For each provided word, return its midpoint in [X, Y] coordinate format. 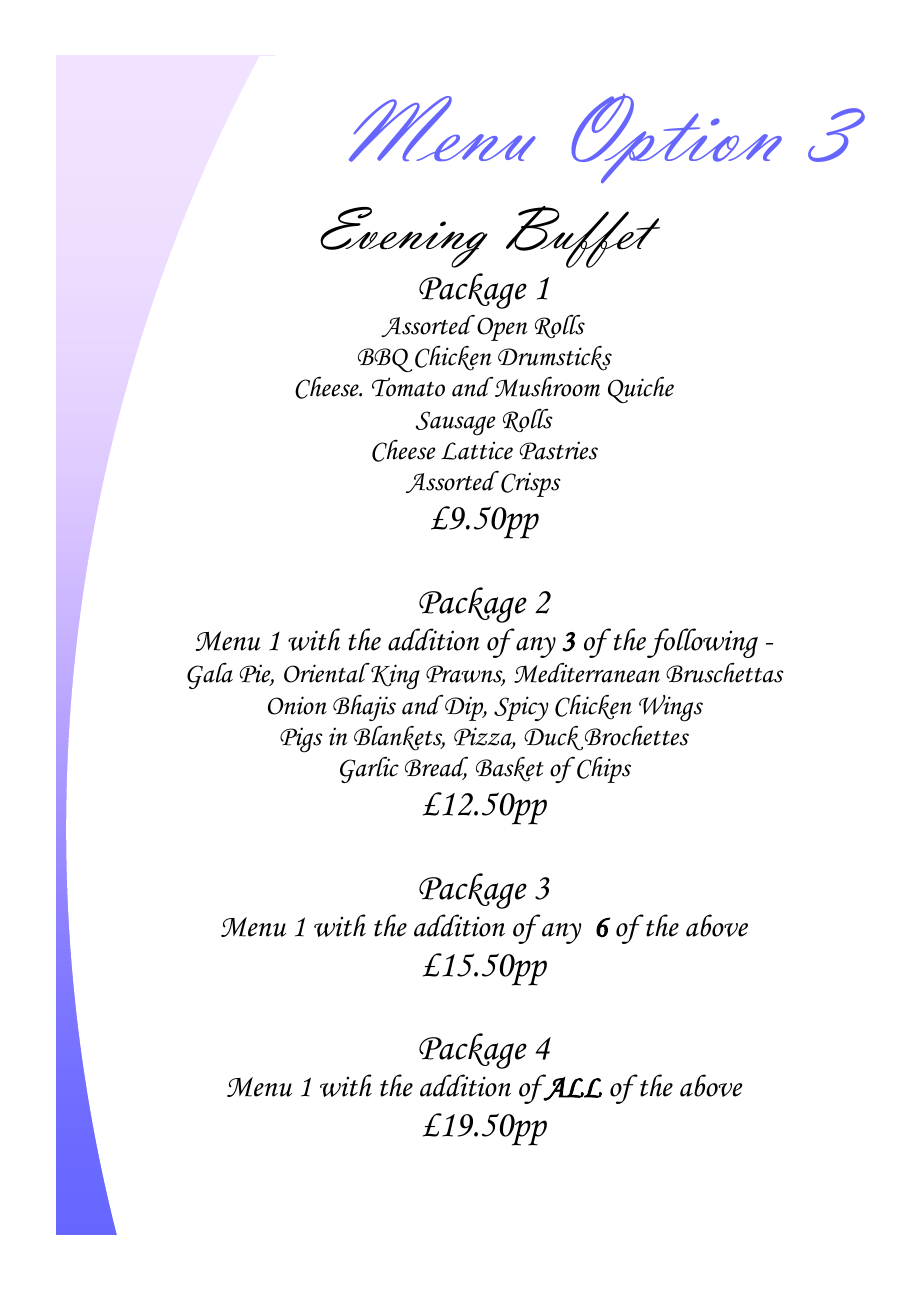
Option [676, 138]
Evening [404, 237]
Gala [210, 676]
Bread [436, 768]
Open [502, 329]
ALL [572, 1088]
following [702, 643]
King [394, 676]
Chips [604, 770]
